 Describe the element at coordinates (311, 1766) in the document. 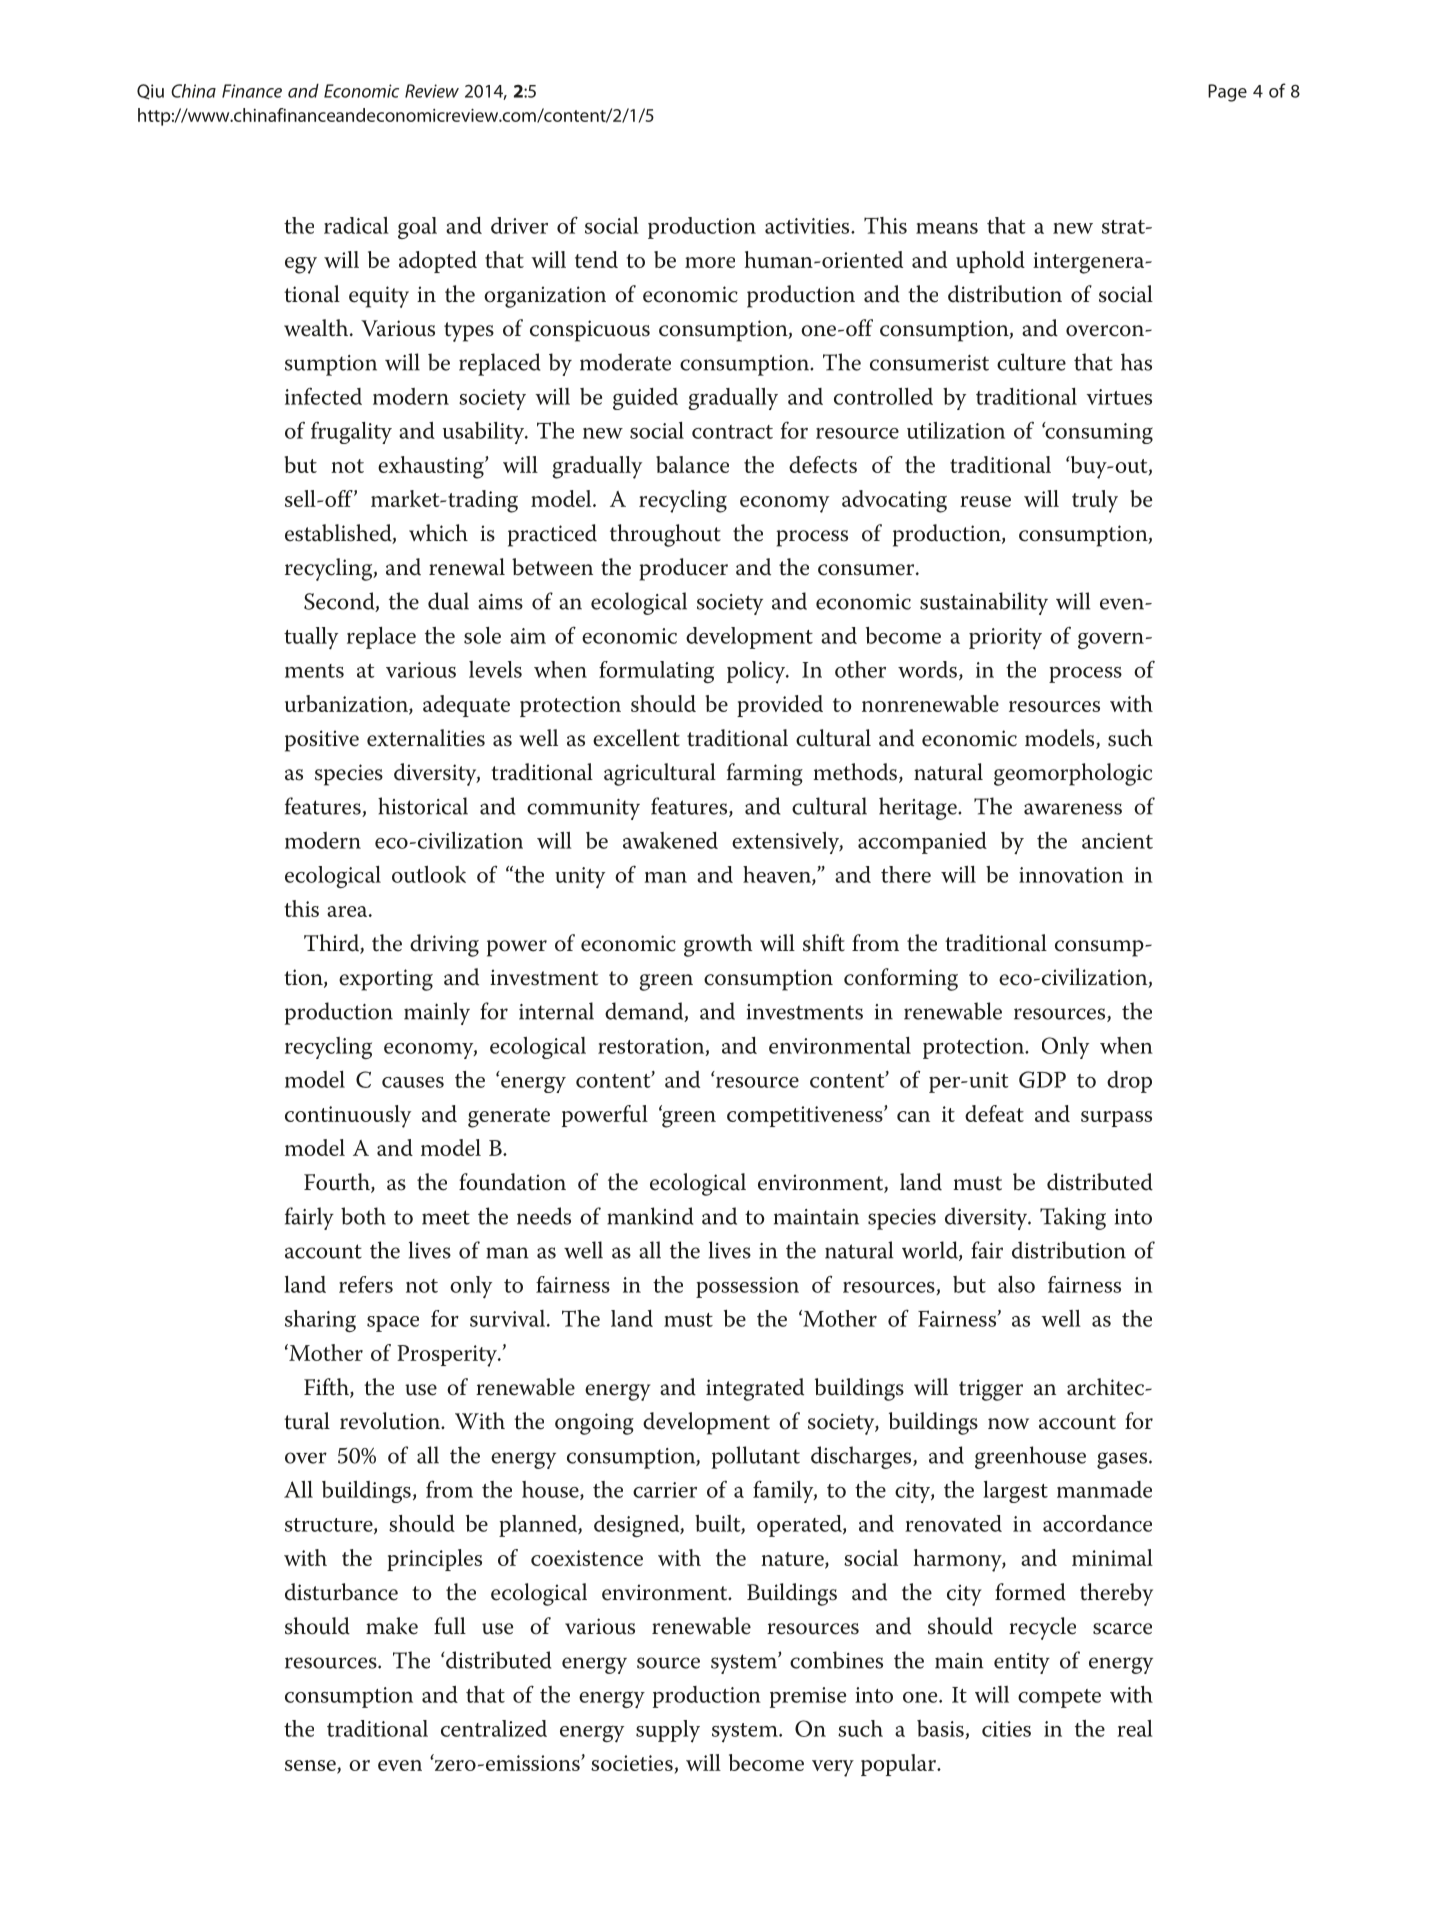

I see `sense` at that location.
